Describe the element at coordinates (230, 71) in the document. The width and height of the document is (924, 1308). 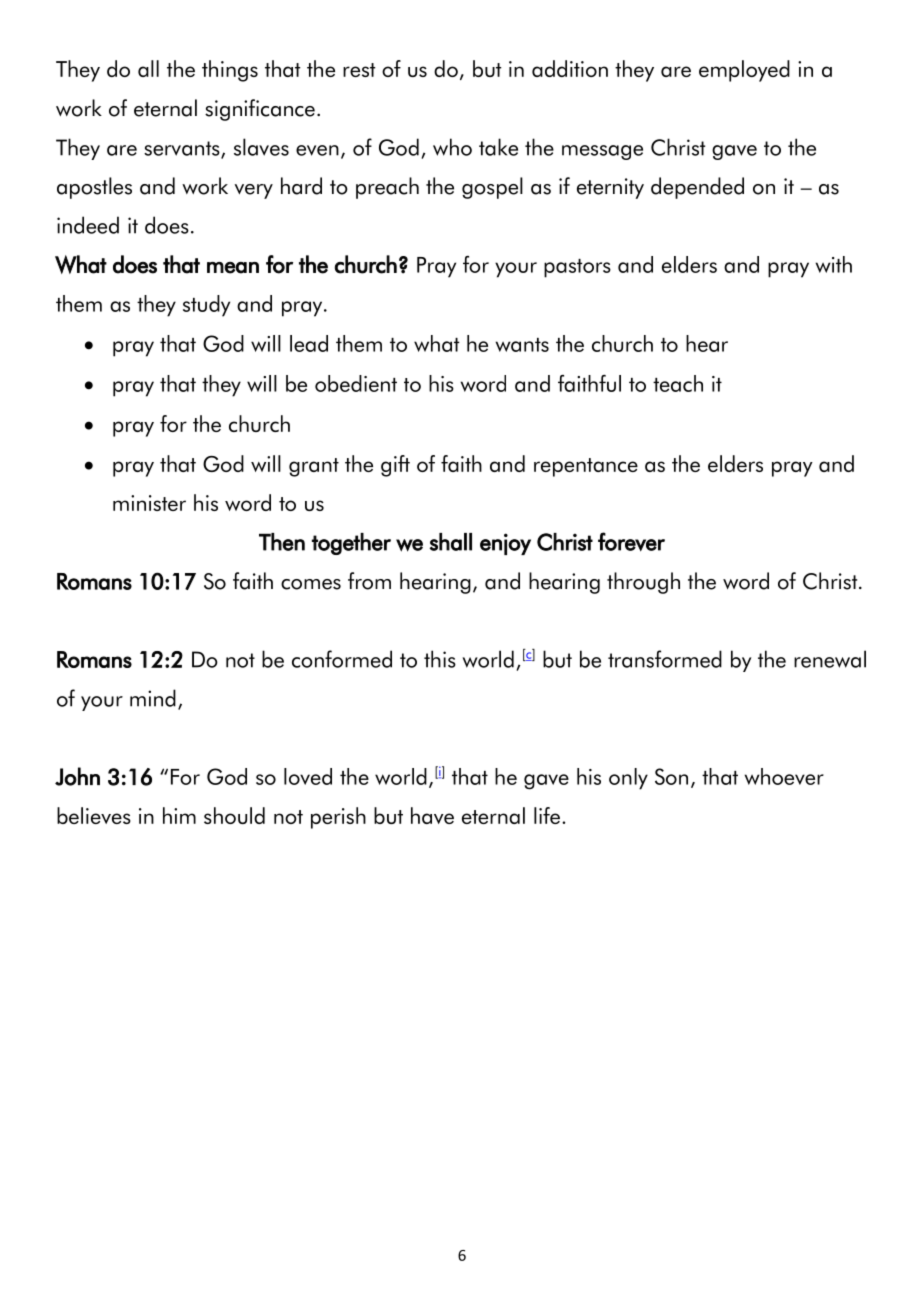
I see `things` at that location.
